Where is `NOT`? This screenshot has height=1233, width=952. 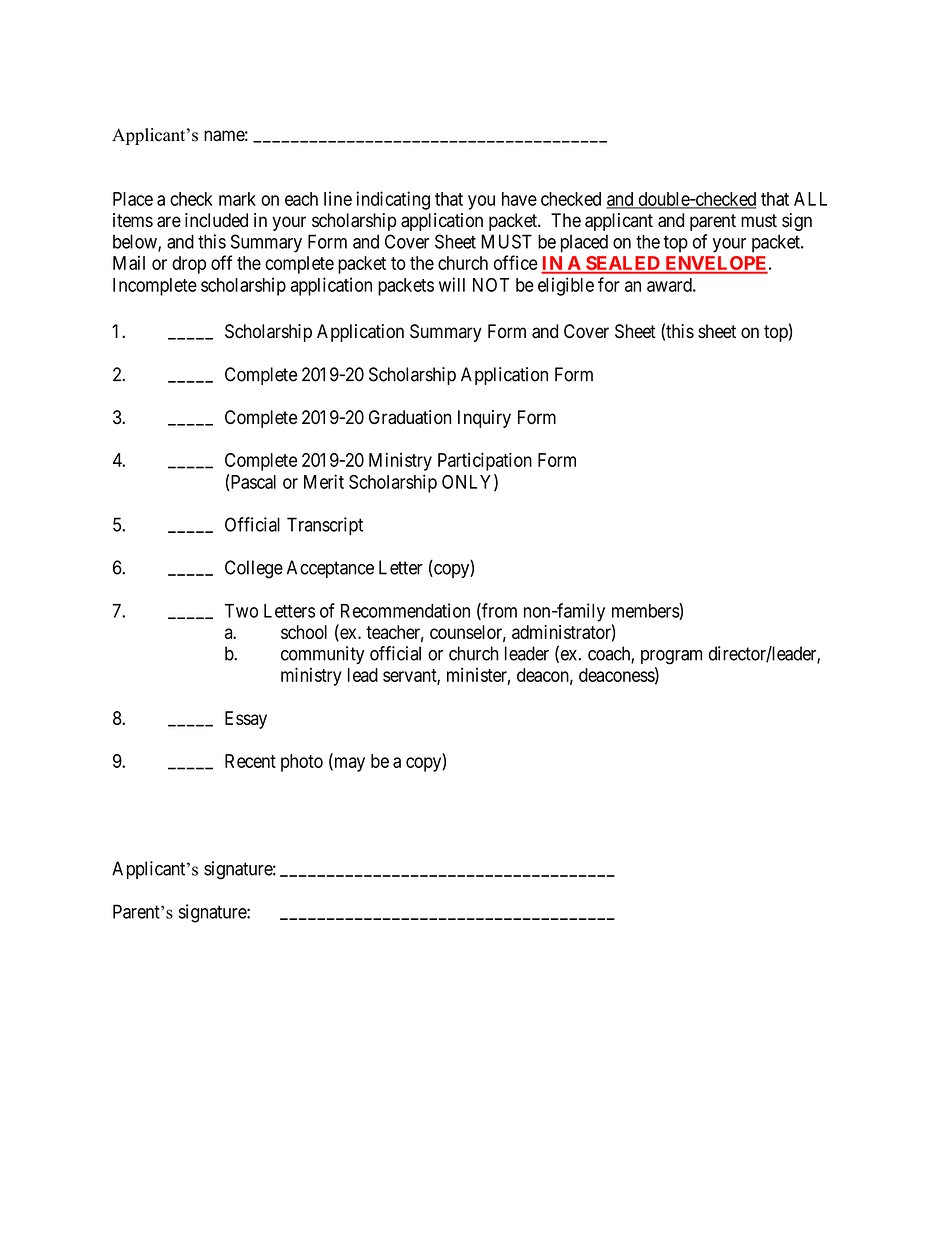
NOT is located at coordinates (491, 285).
